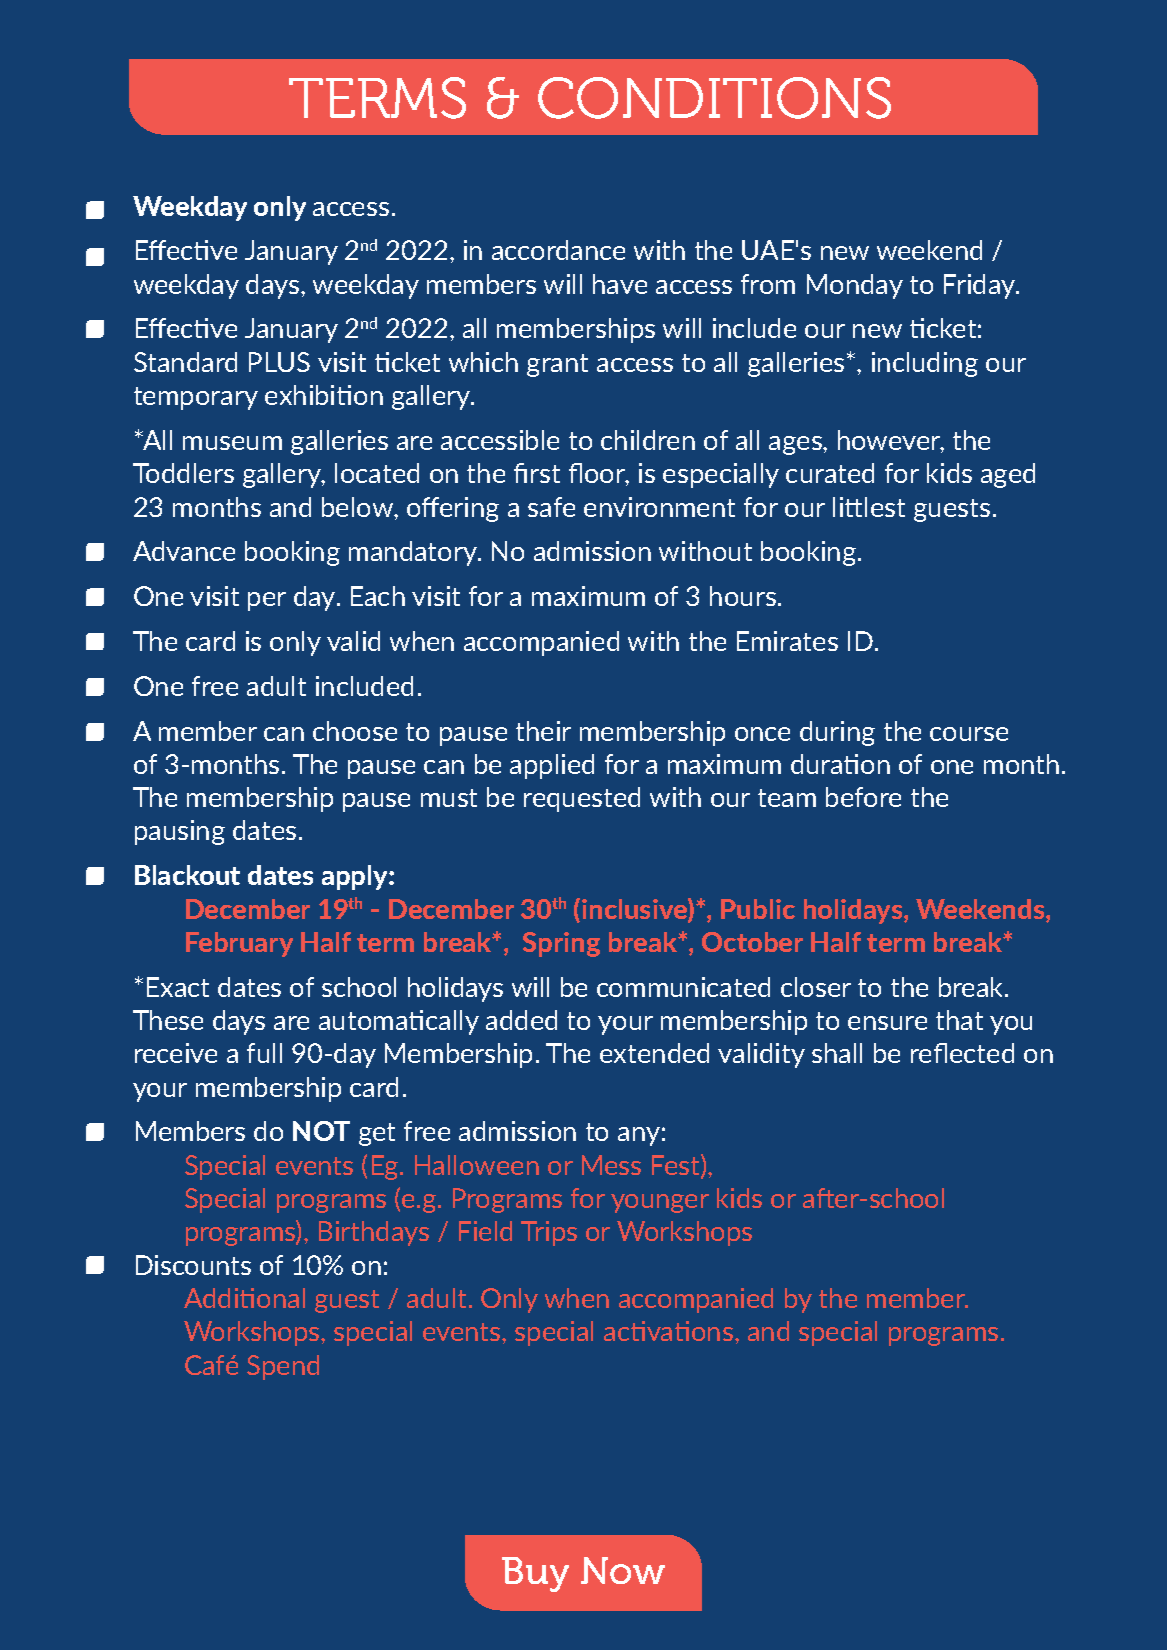  Describe the element at coordinates (855, 286) in the screenshot. I see `Monday` at that location.
